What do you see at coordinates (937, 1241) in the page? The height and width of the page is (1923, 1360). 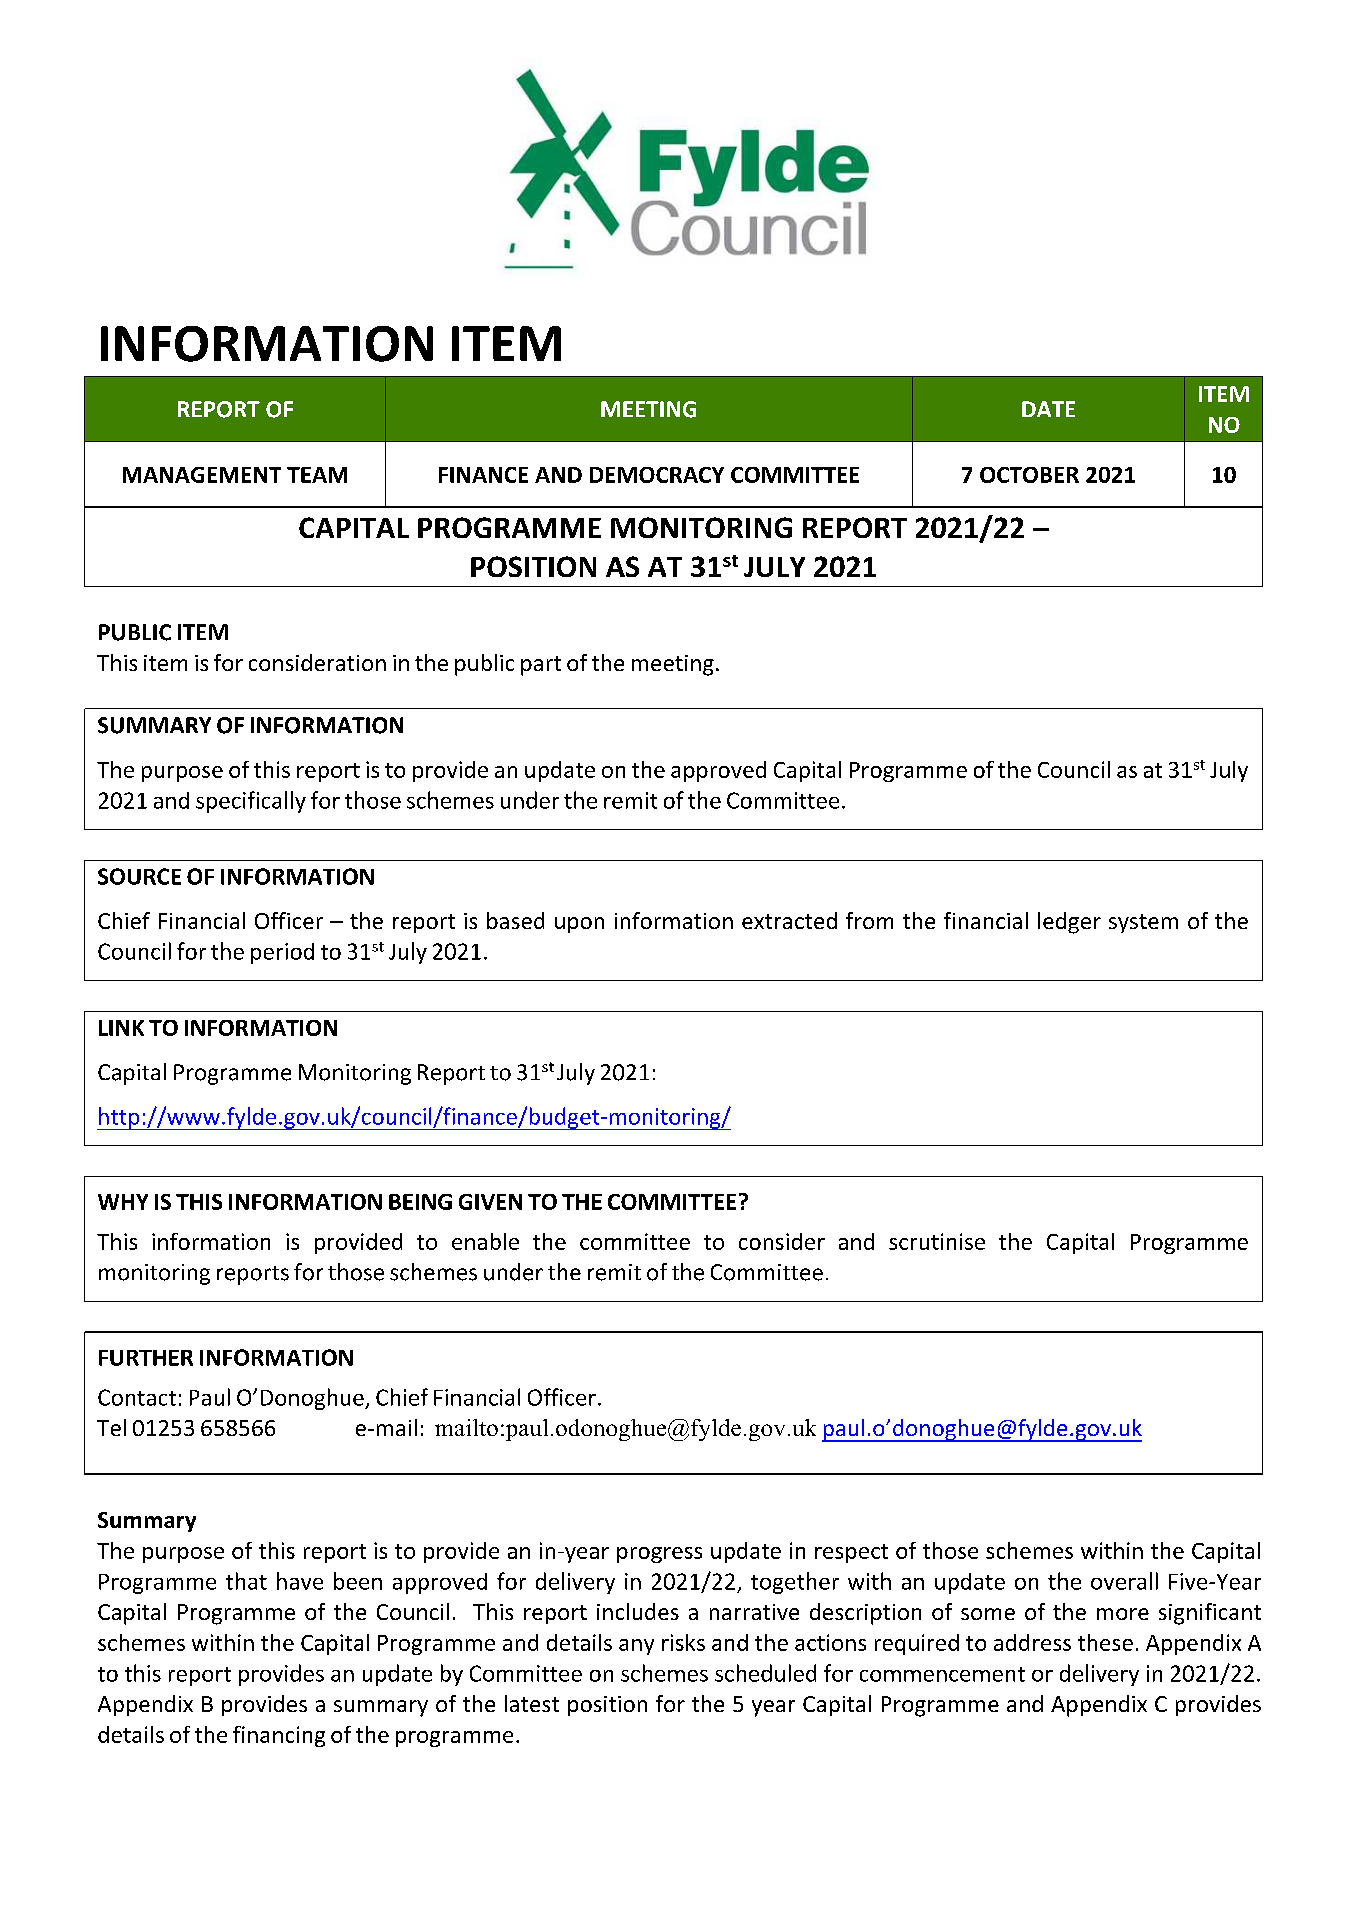 I see `scrutinise` at bounding box center [937, 1241].
